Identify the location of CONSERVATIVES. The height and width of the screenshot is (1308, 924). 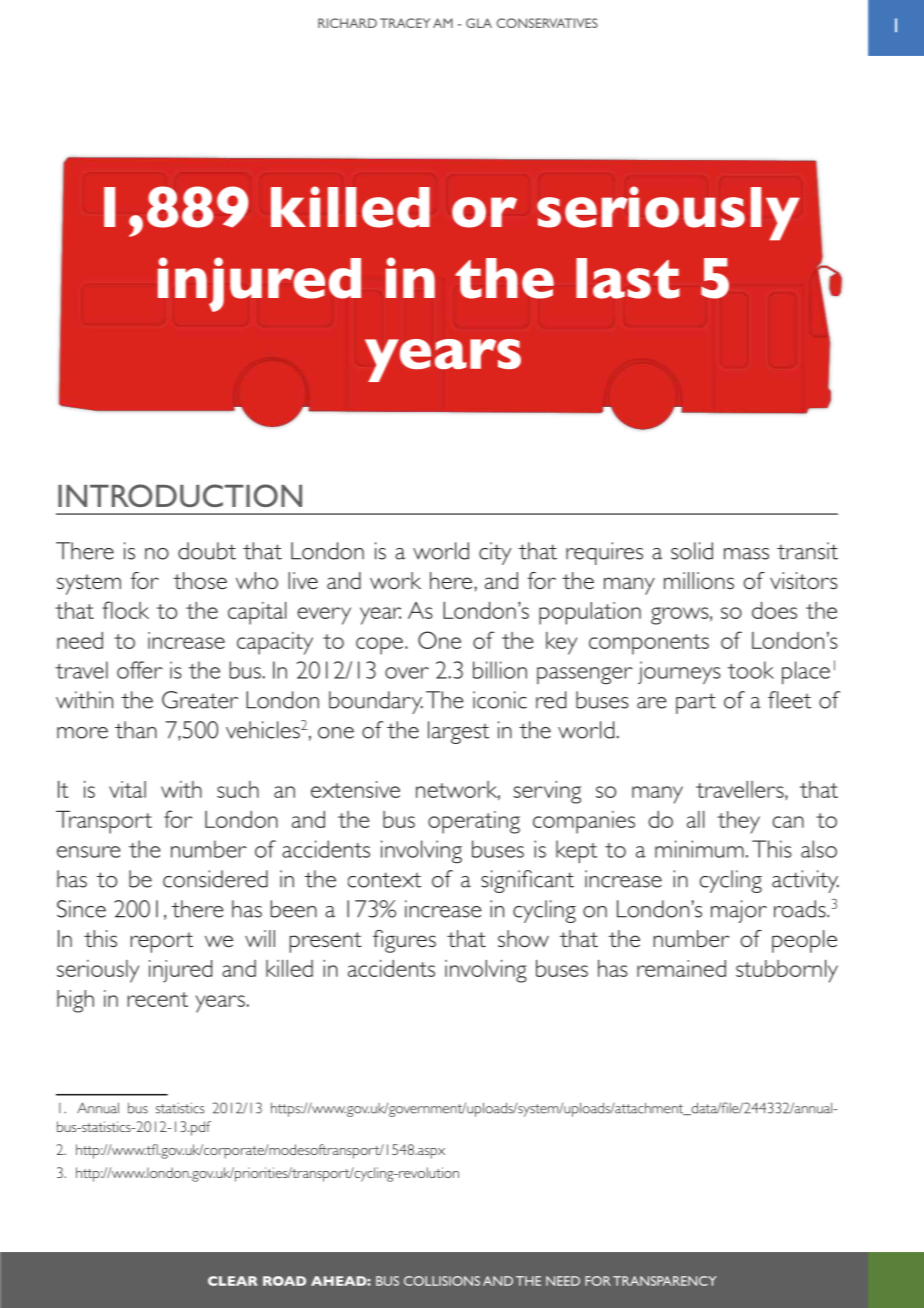
(547, 23).
